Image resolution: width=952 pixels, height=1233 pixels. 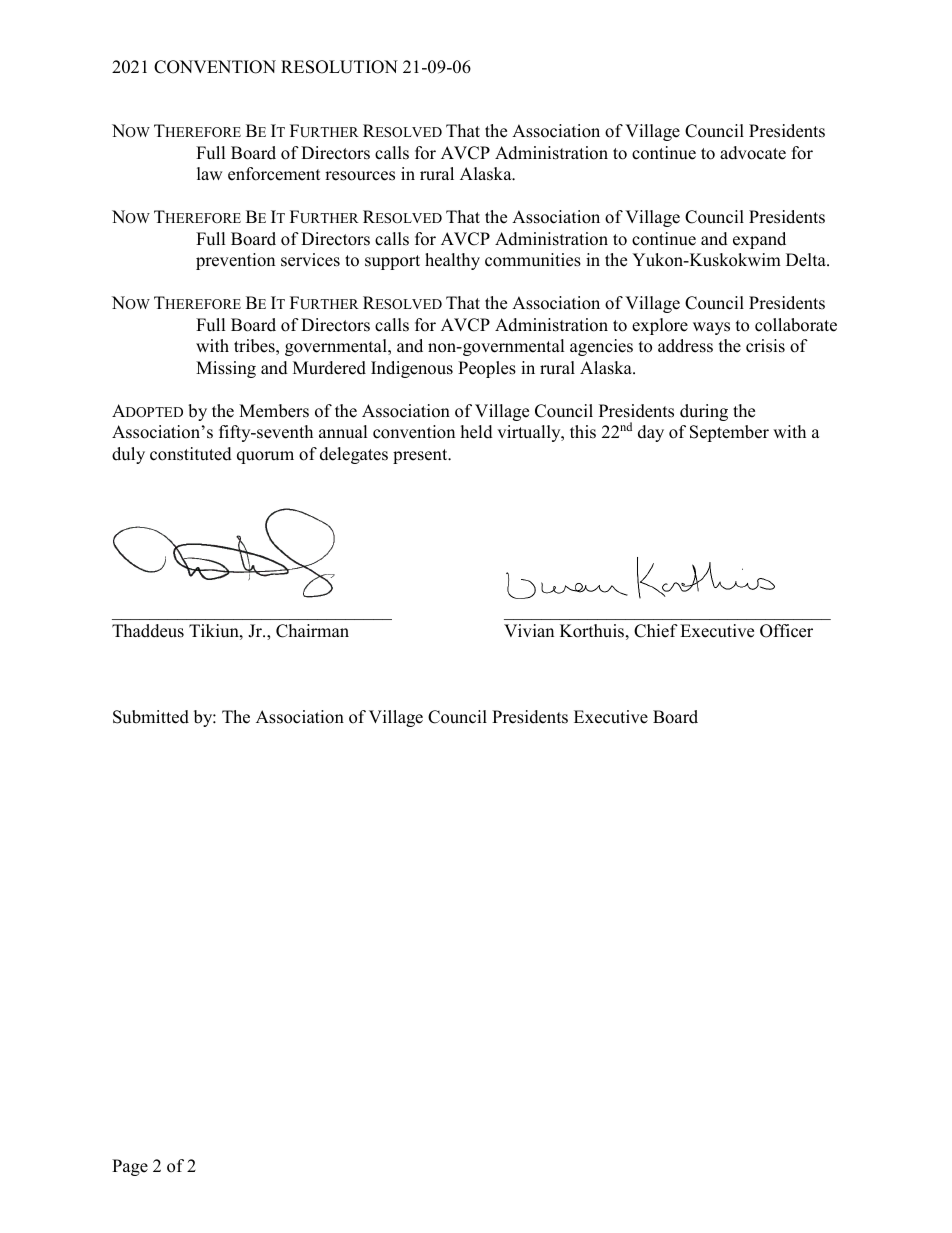 I want to click on Vivian, so click(x=529, y=630).
